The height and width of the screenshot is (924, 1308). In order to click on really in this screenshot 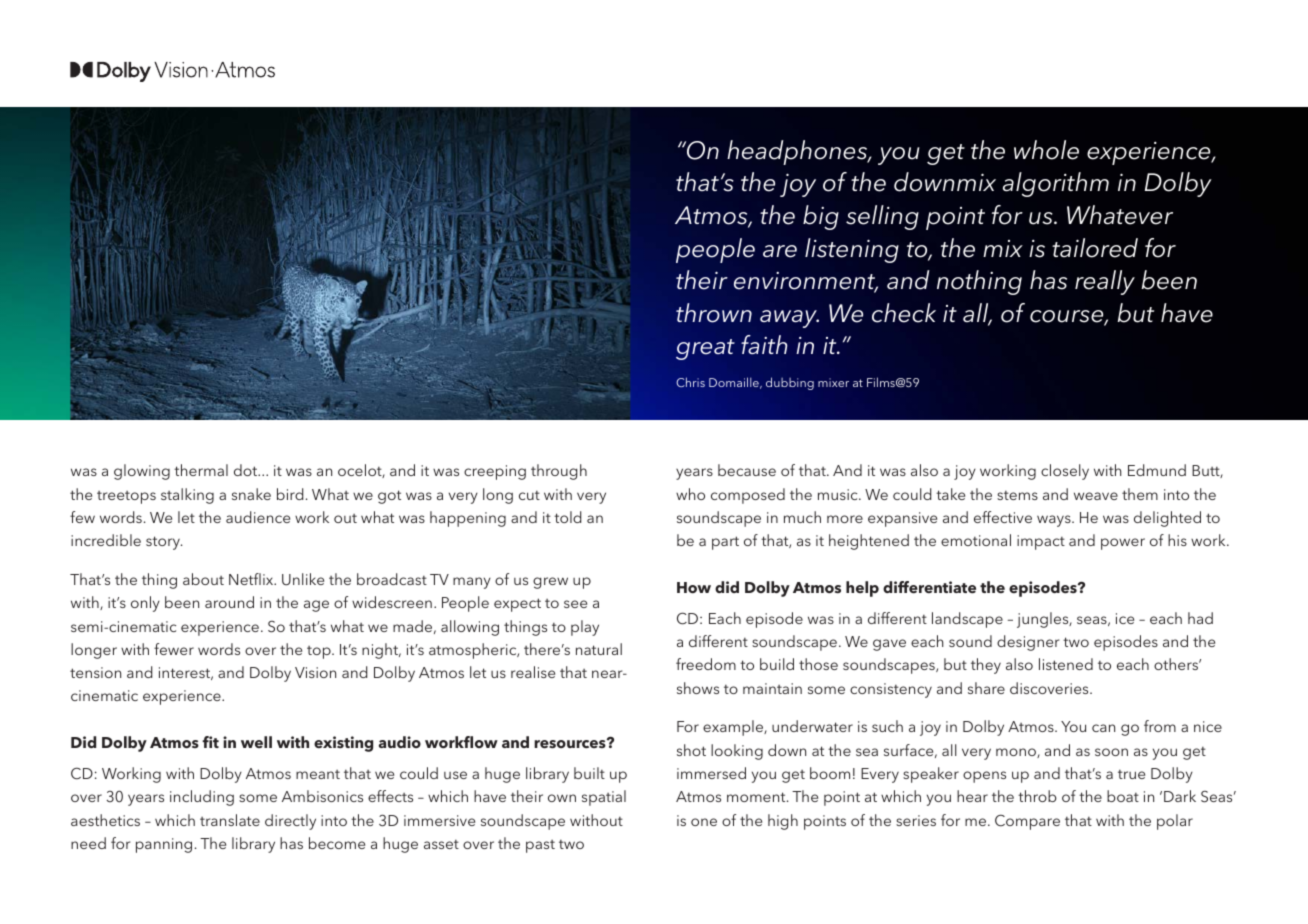, I will do `click(1105, 282)`.
